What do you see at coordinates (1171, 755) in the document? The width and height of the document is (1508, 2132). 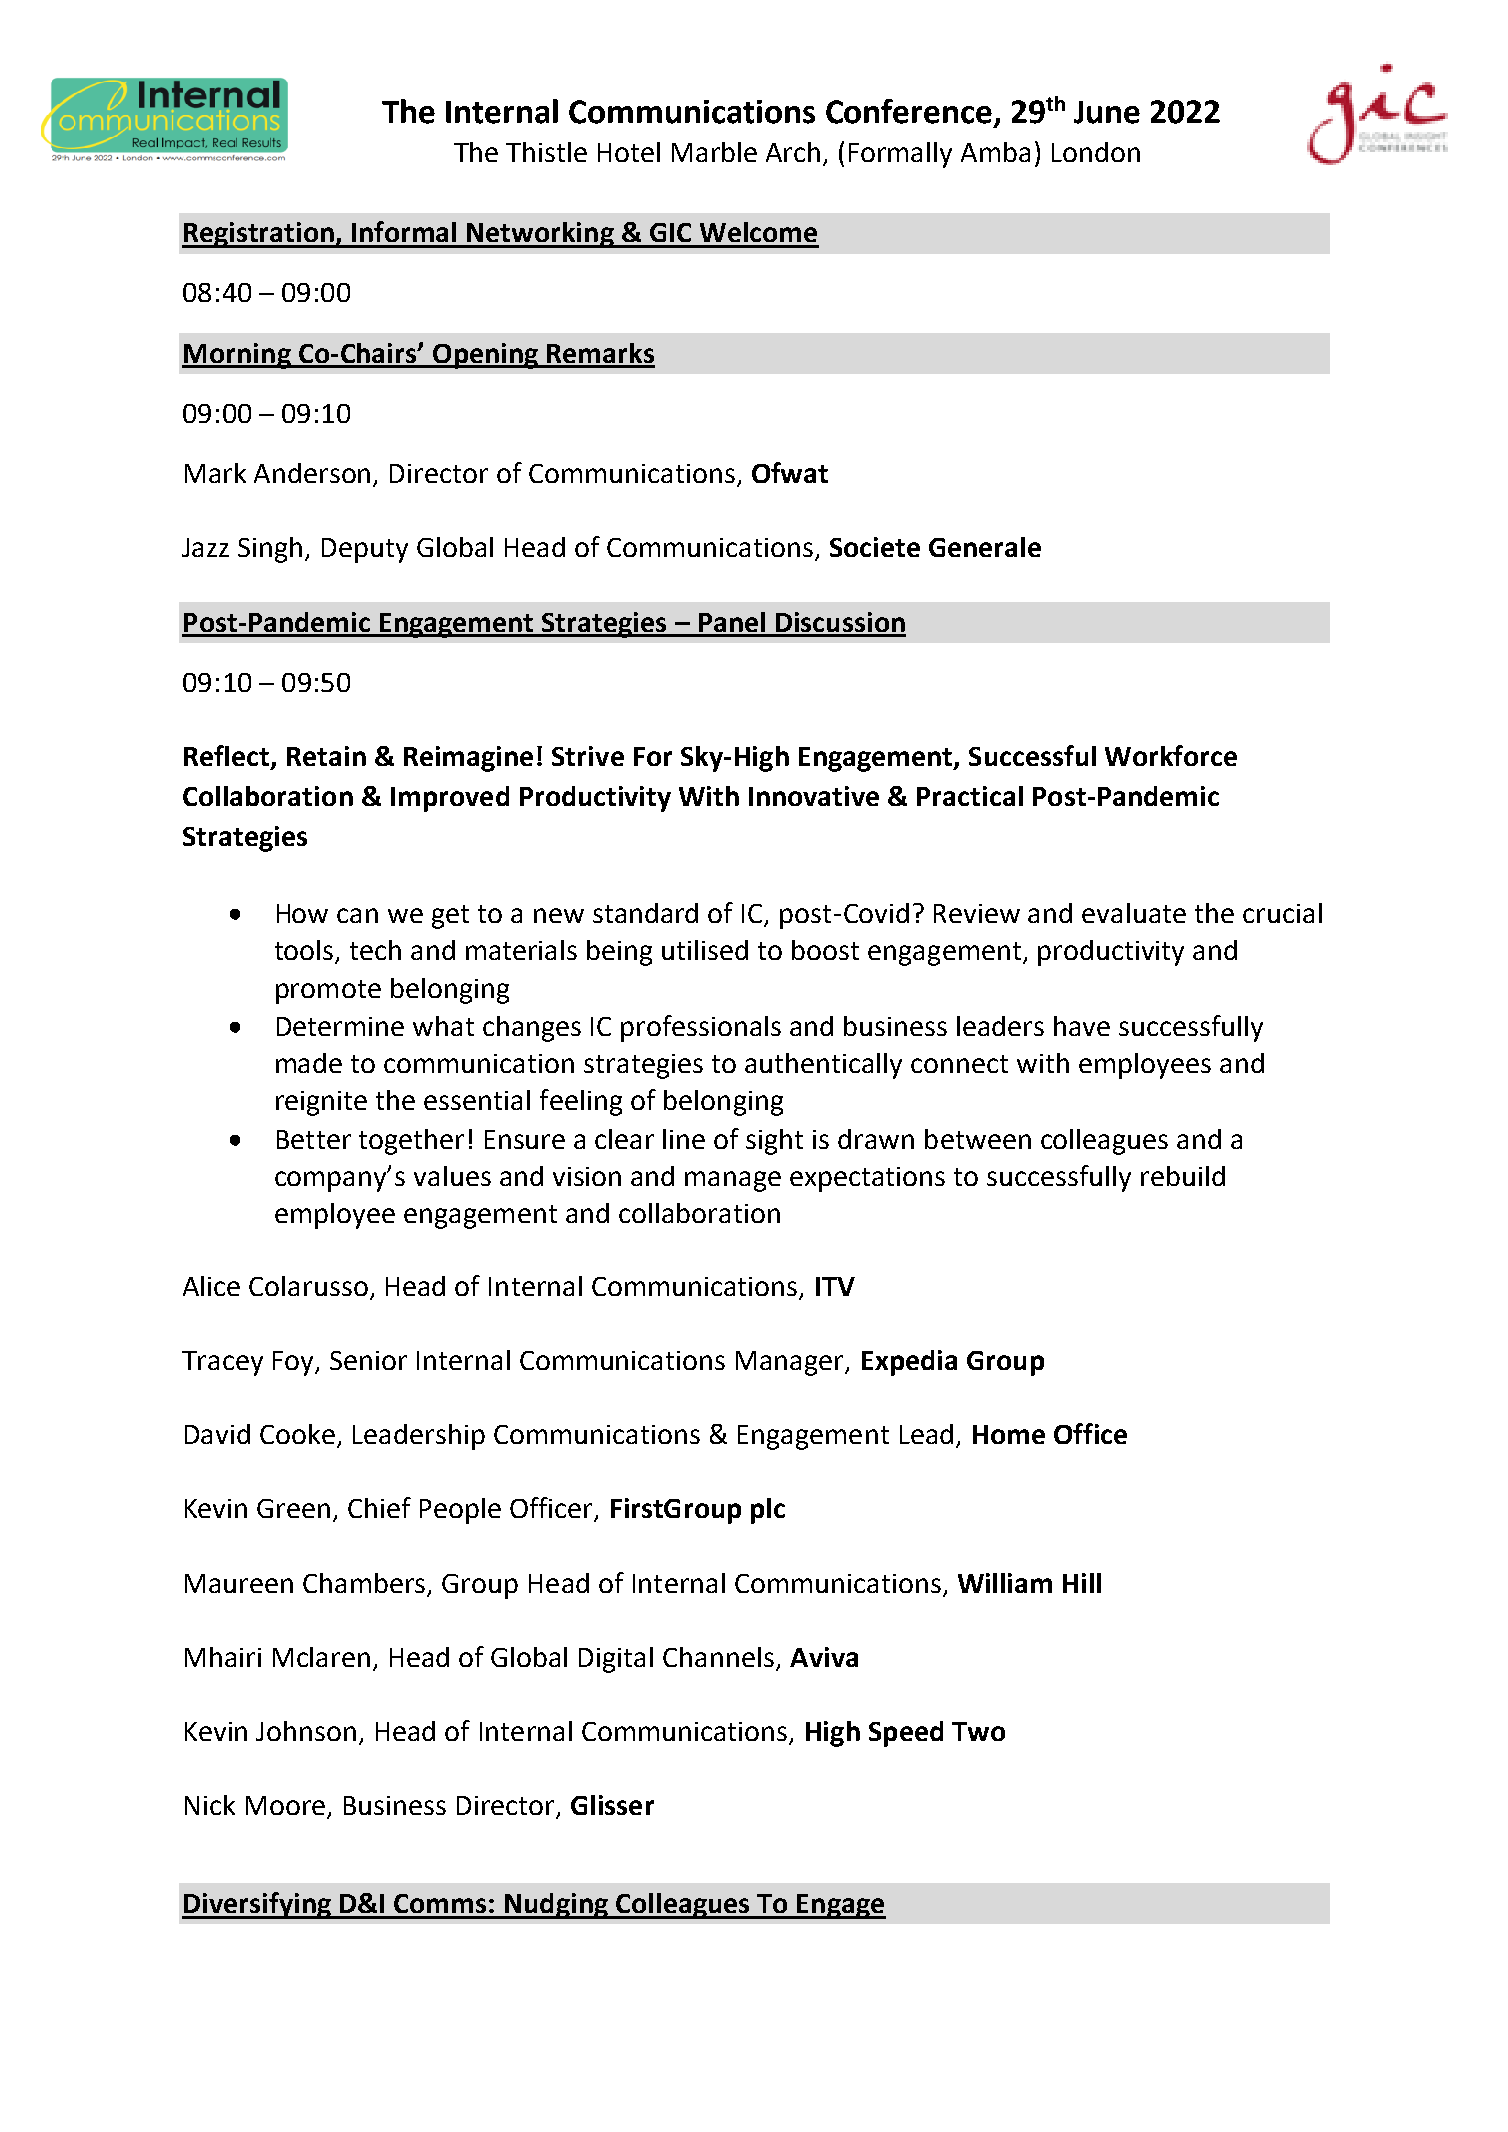 I see `Workforce` at bounding box center [1171, 755].
